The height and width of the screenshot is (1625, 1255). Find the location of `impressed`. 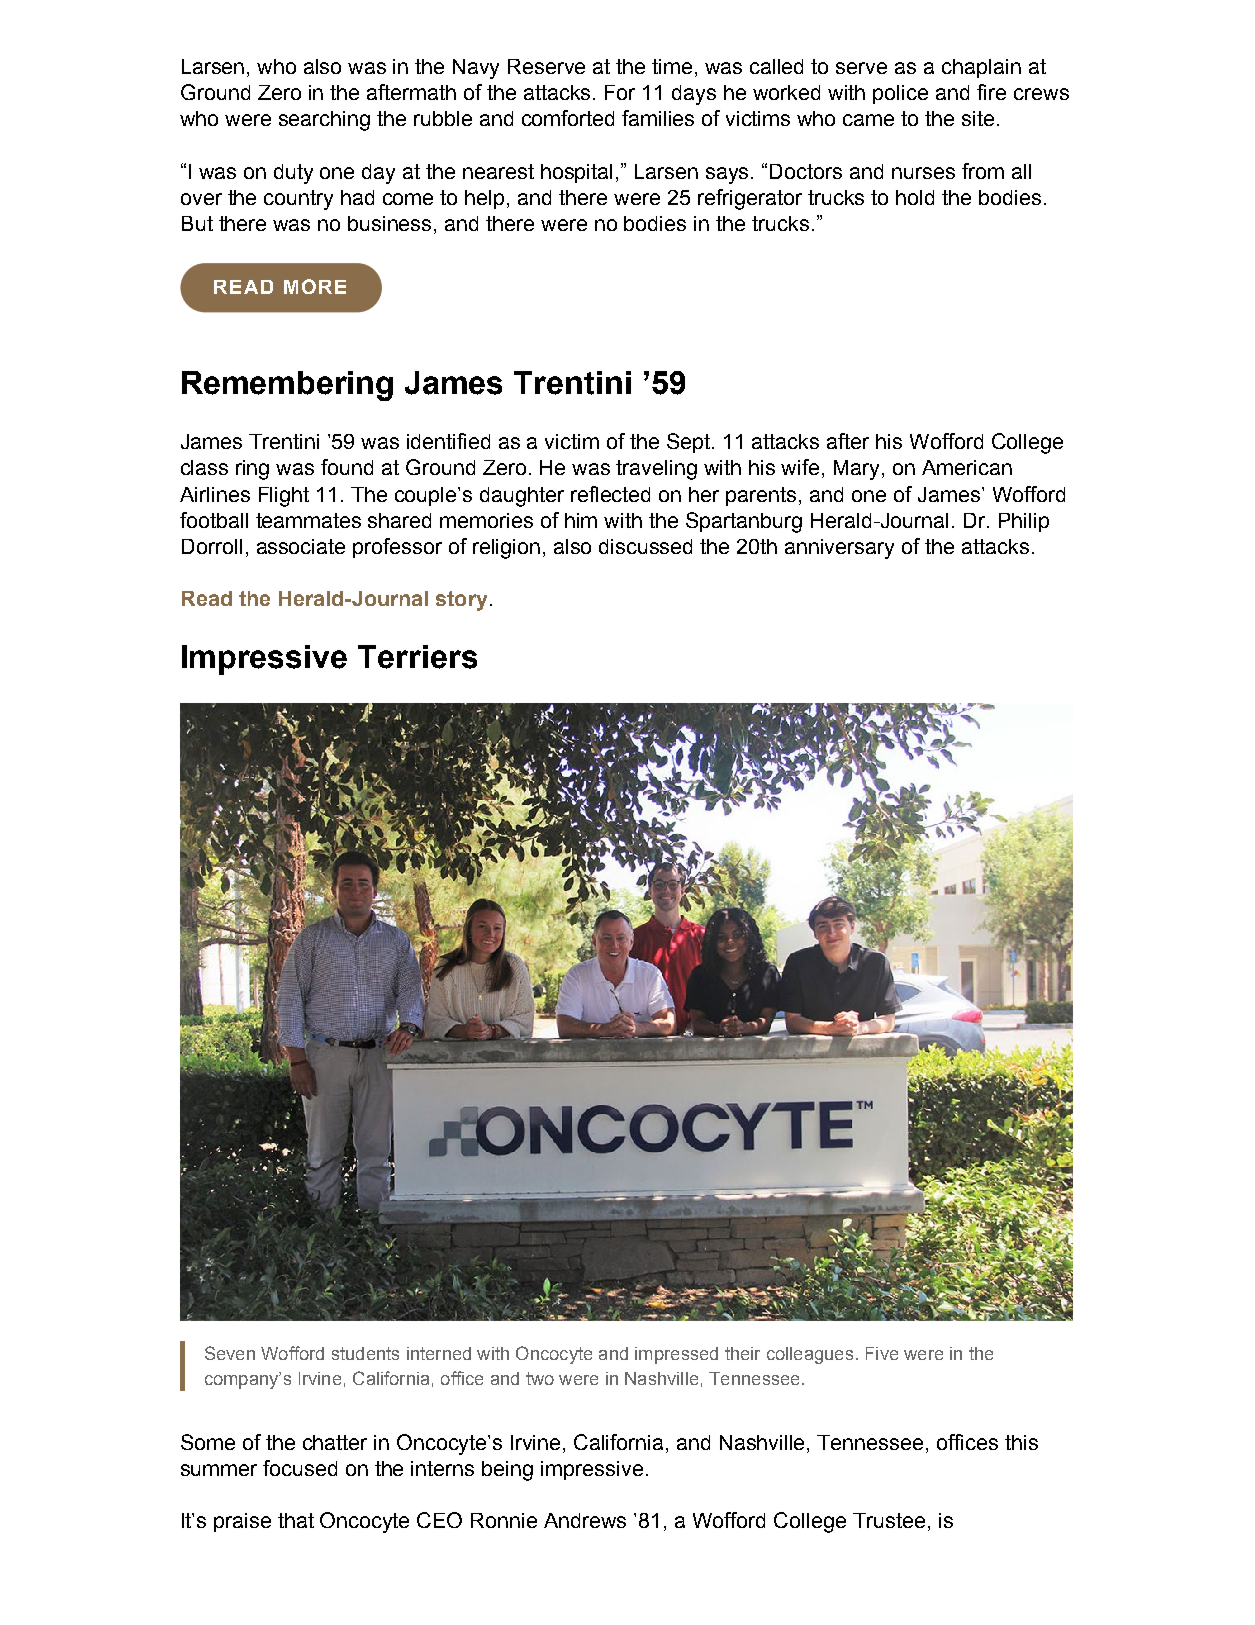

impressed is located at coordinates (676, 1355).
